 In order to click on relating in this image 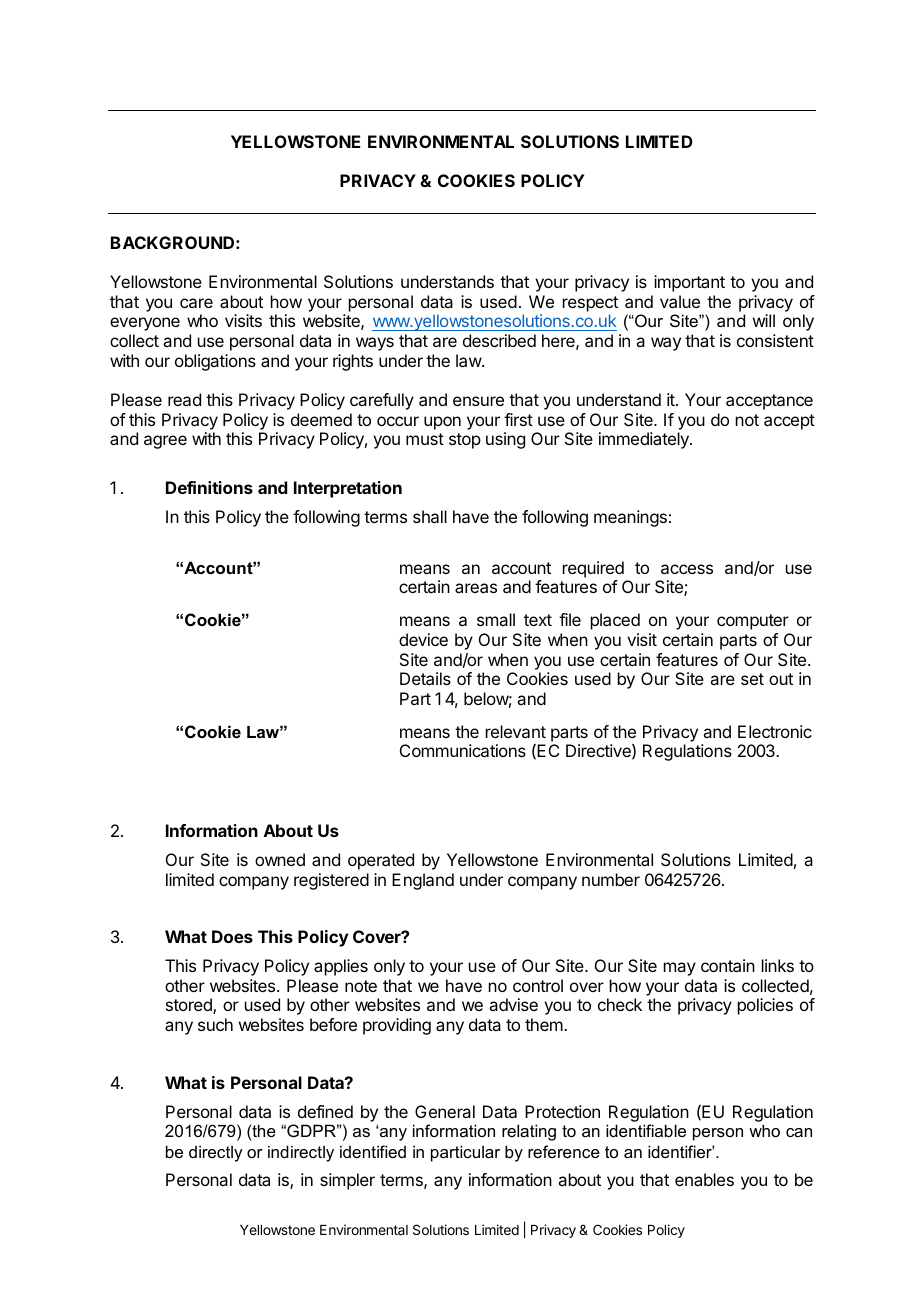, I will do `click(529, 1132)`.
